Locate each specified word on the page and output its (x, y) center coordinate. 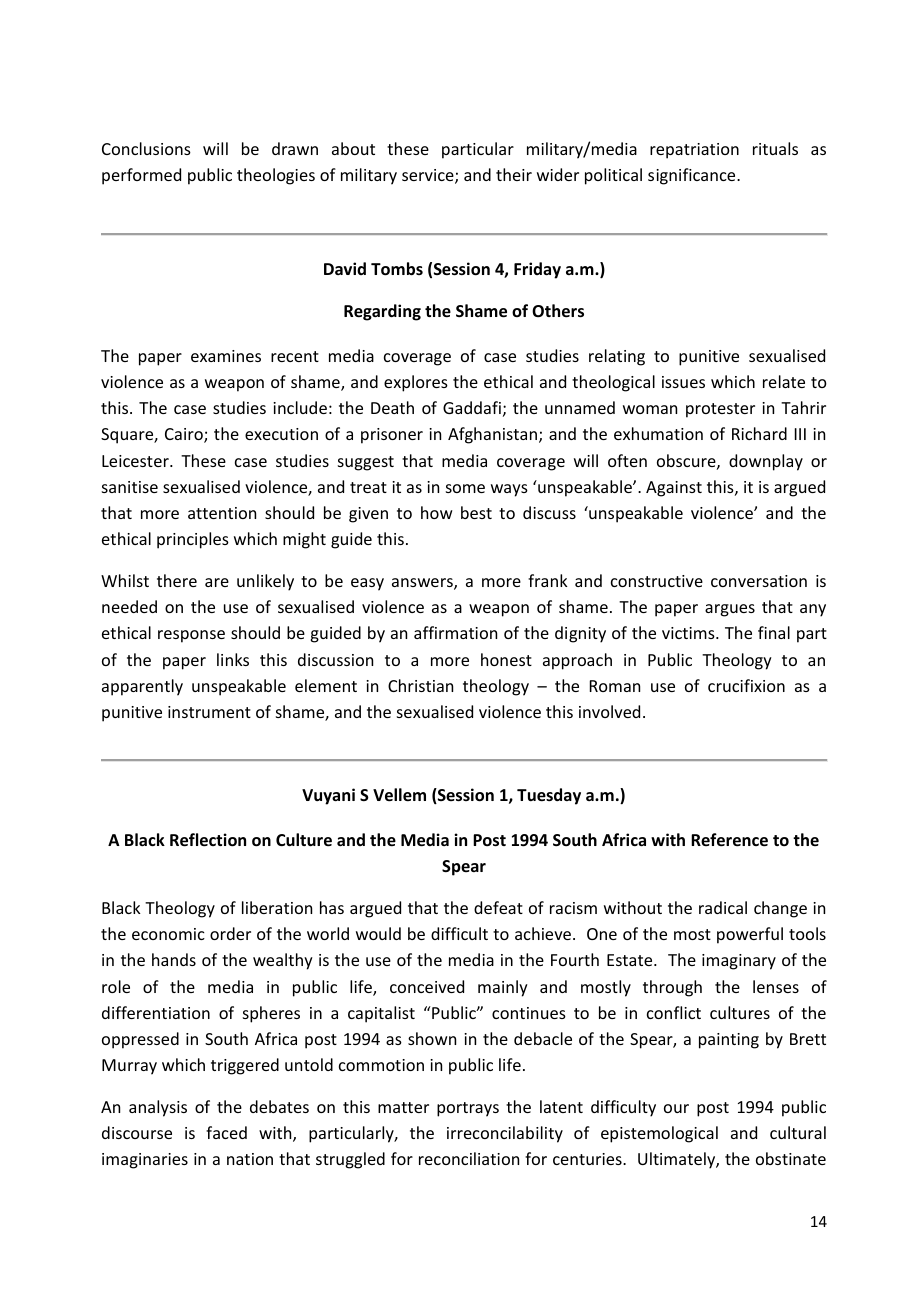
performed (141, 176)
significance (693, 176)
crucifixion (746, 685)
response (191, 636)
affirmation (455, 632)
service (429, 176)
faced (226, 1132)
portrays (468, 1109)
